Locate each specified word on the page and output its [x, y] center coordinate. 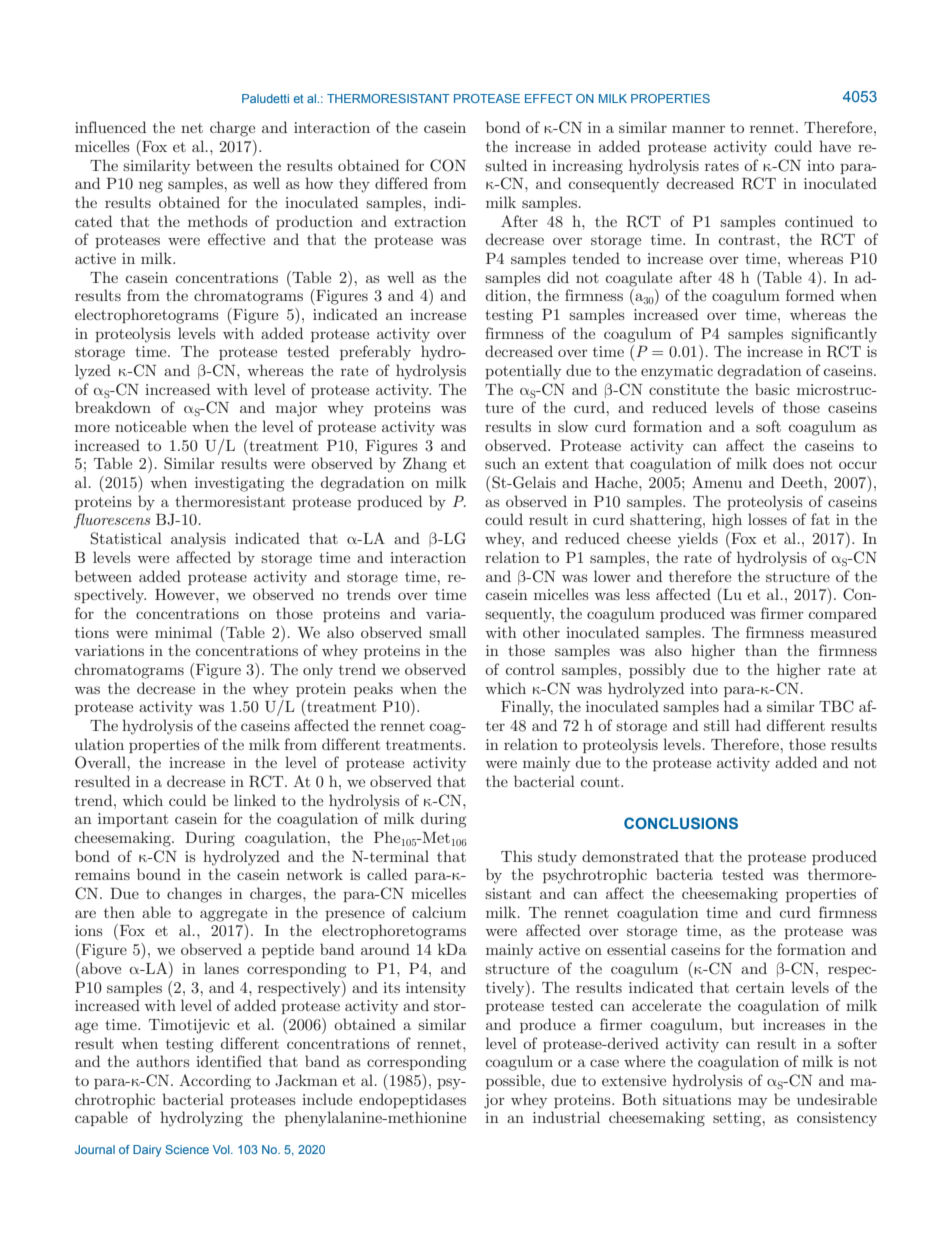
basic [772, 389]
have [835, 146]
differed [401, 183]
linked [255, 800]
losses [767, 519]
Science [187, 1149]
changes [194, 895]
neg [151, 187]
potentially [523, 372]
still [717, 725]
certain [760, 987]
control [530, 669]
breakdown [113, 407]
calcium [439, 912]
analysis [198, 540]
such [500, 463]
